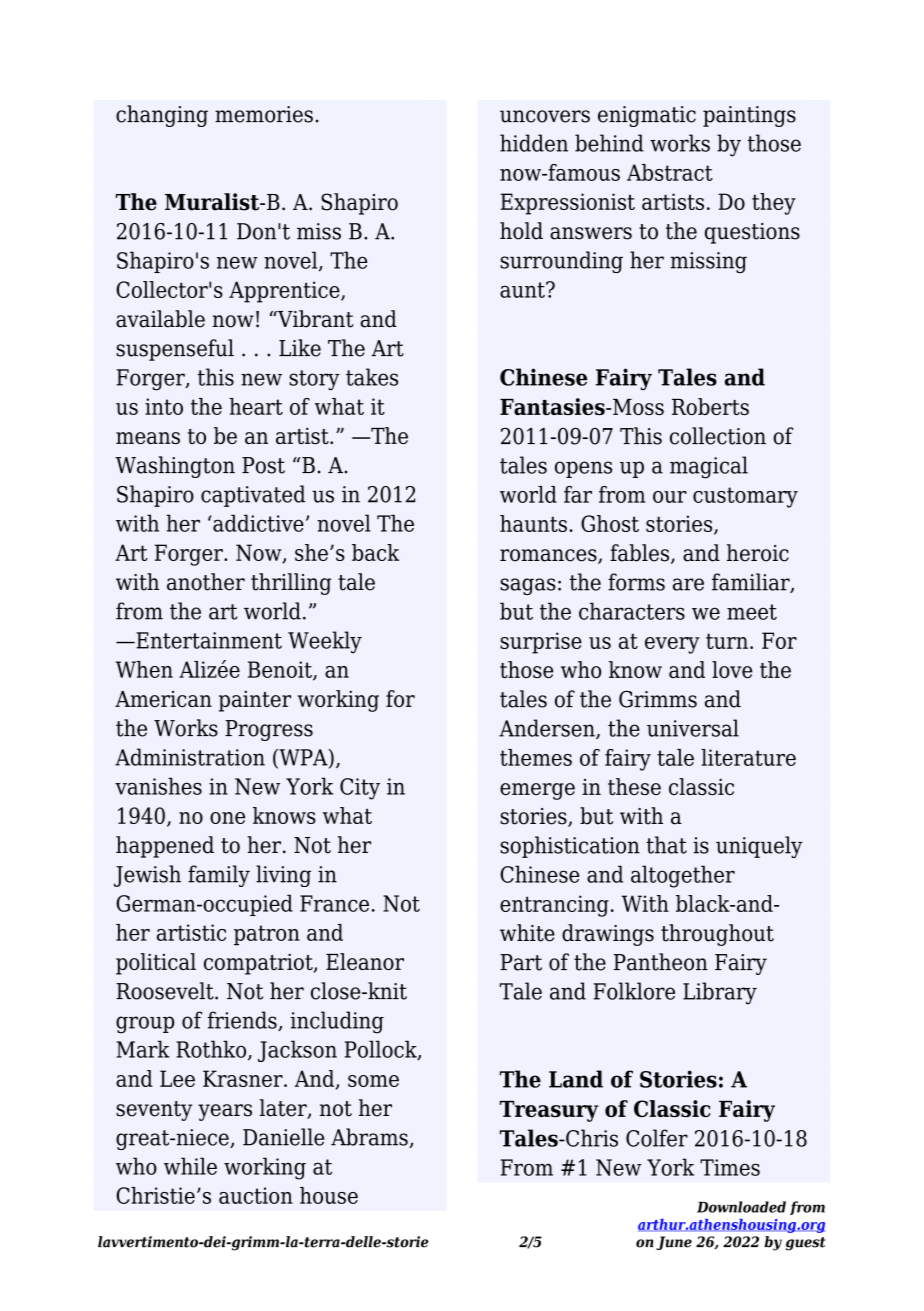 The width and height of the page is (924, 1311). Describe the element at coordinates (732, 669) in the page. I see `love` at that location.
